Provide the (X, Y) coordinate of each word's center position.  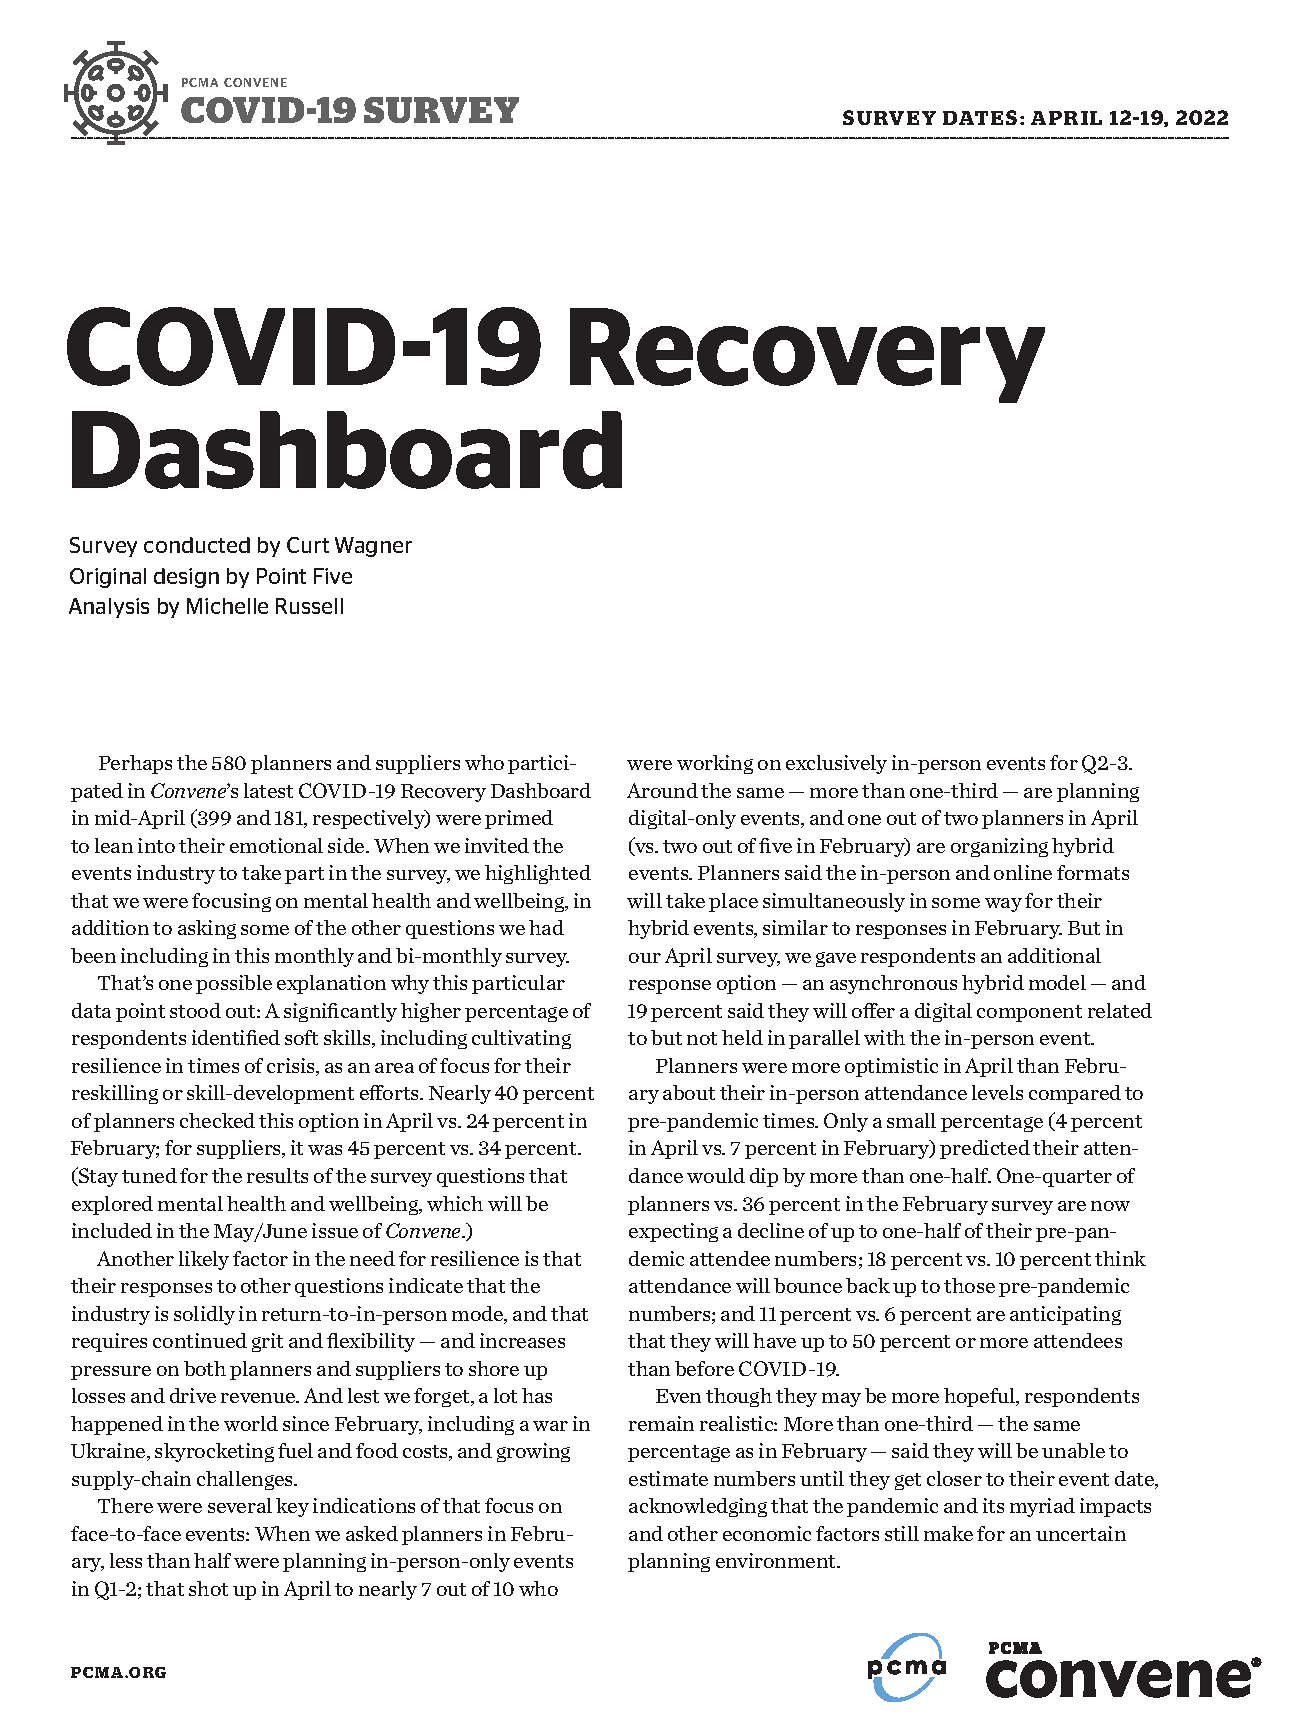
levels (997, 1092)
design (186, 578)
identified (236, 1037)
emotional (276, 845)
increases (522, 1340)
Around (662, 790)
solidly (204, 1315)
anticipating (1065, 1315)
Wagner (373, 547)
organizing (999, 847)
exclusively (836, 764)
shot (208, 1588)
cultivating (521, 1039)
